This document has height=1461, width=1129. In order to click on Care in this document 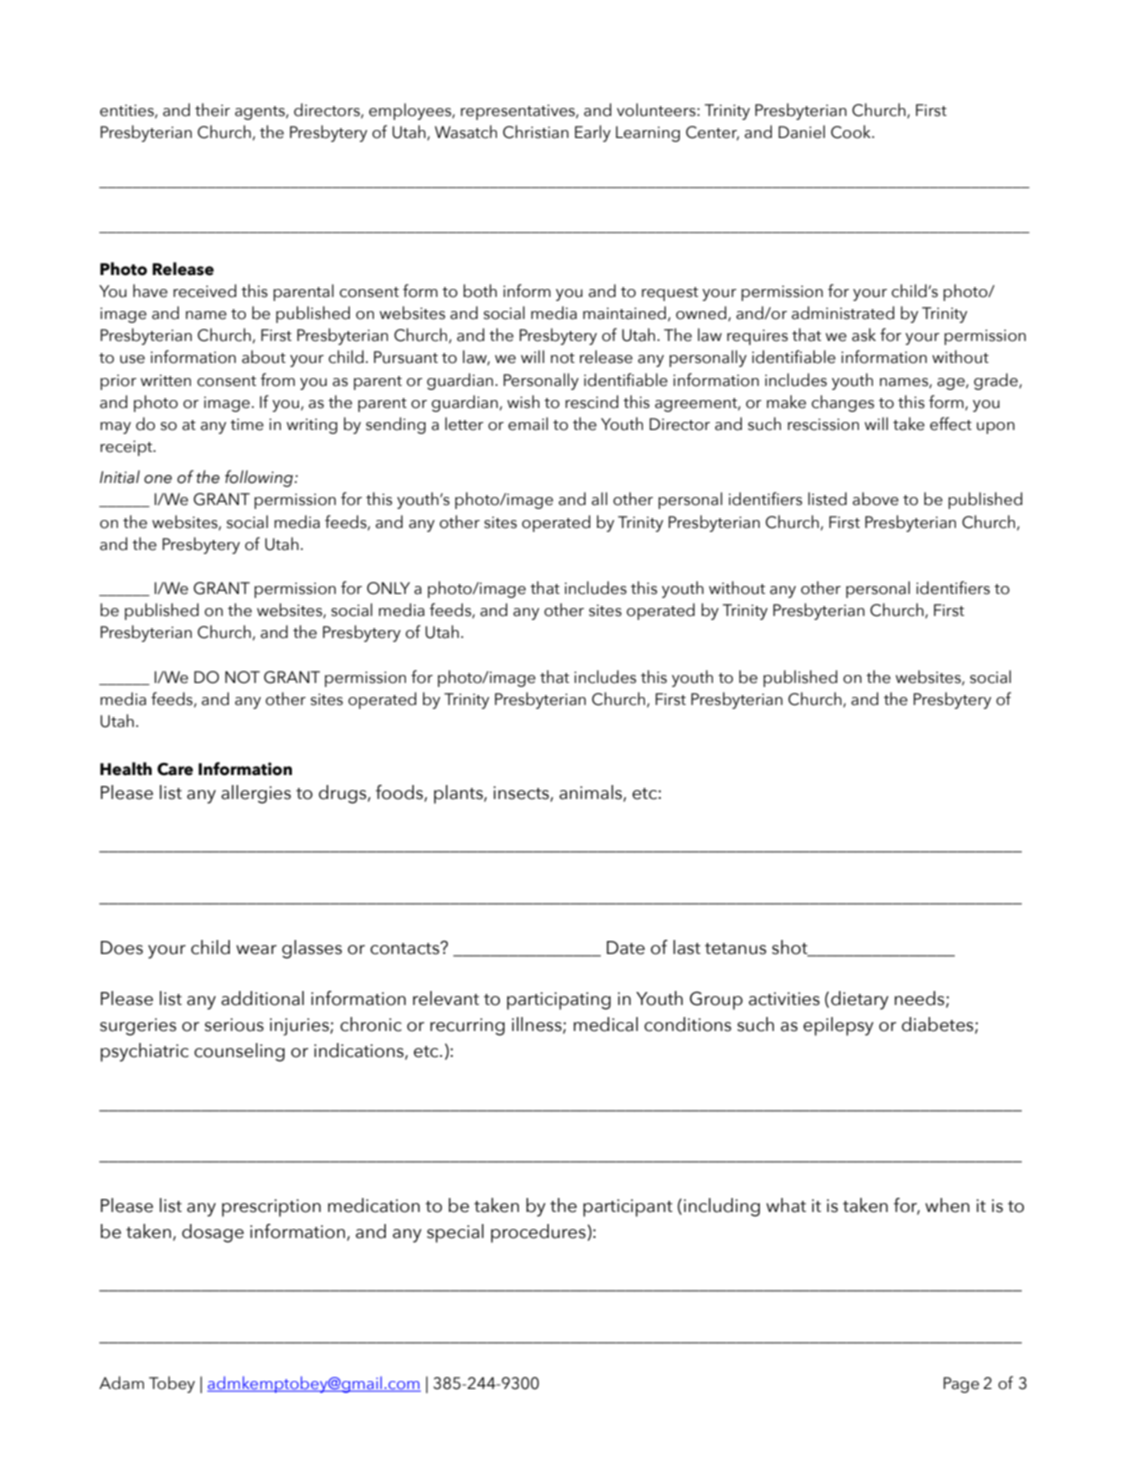, I will do `click(175, 769)`.
